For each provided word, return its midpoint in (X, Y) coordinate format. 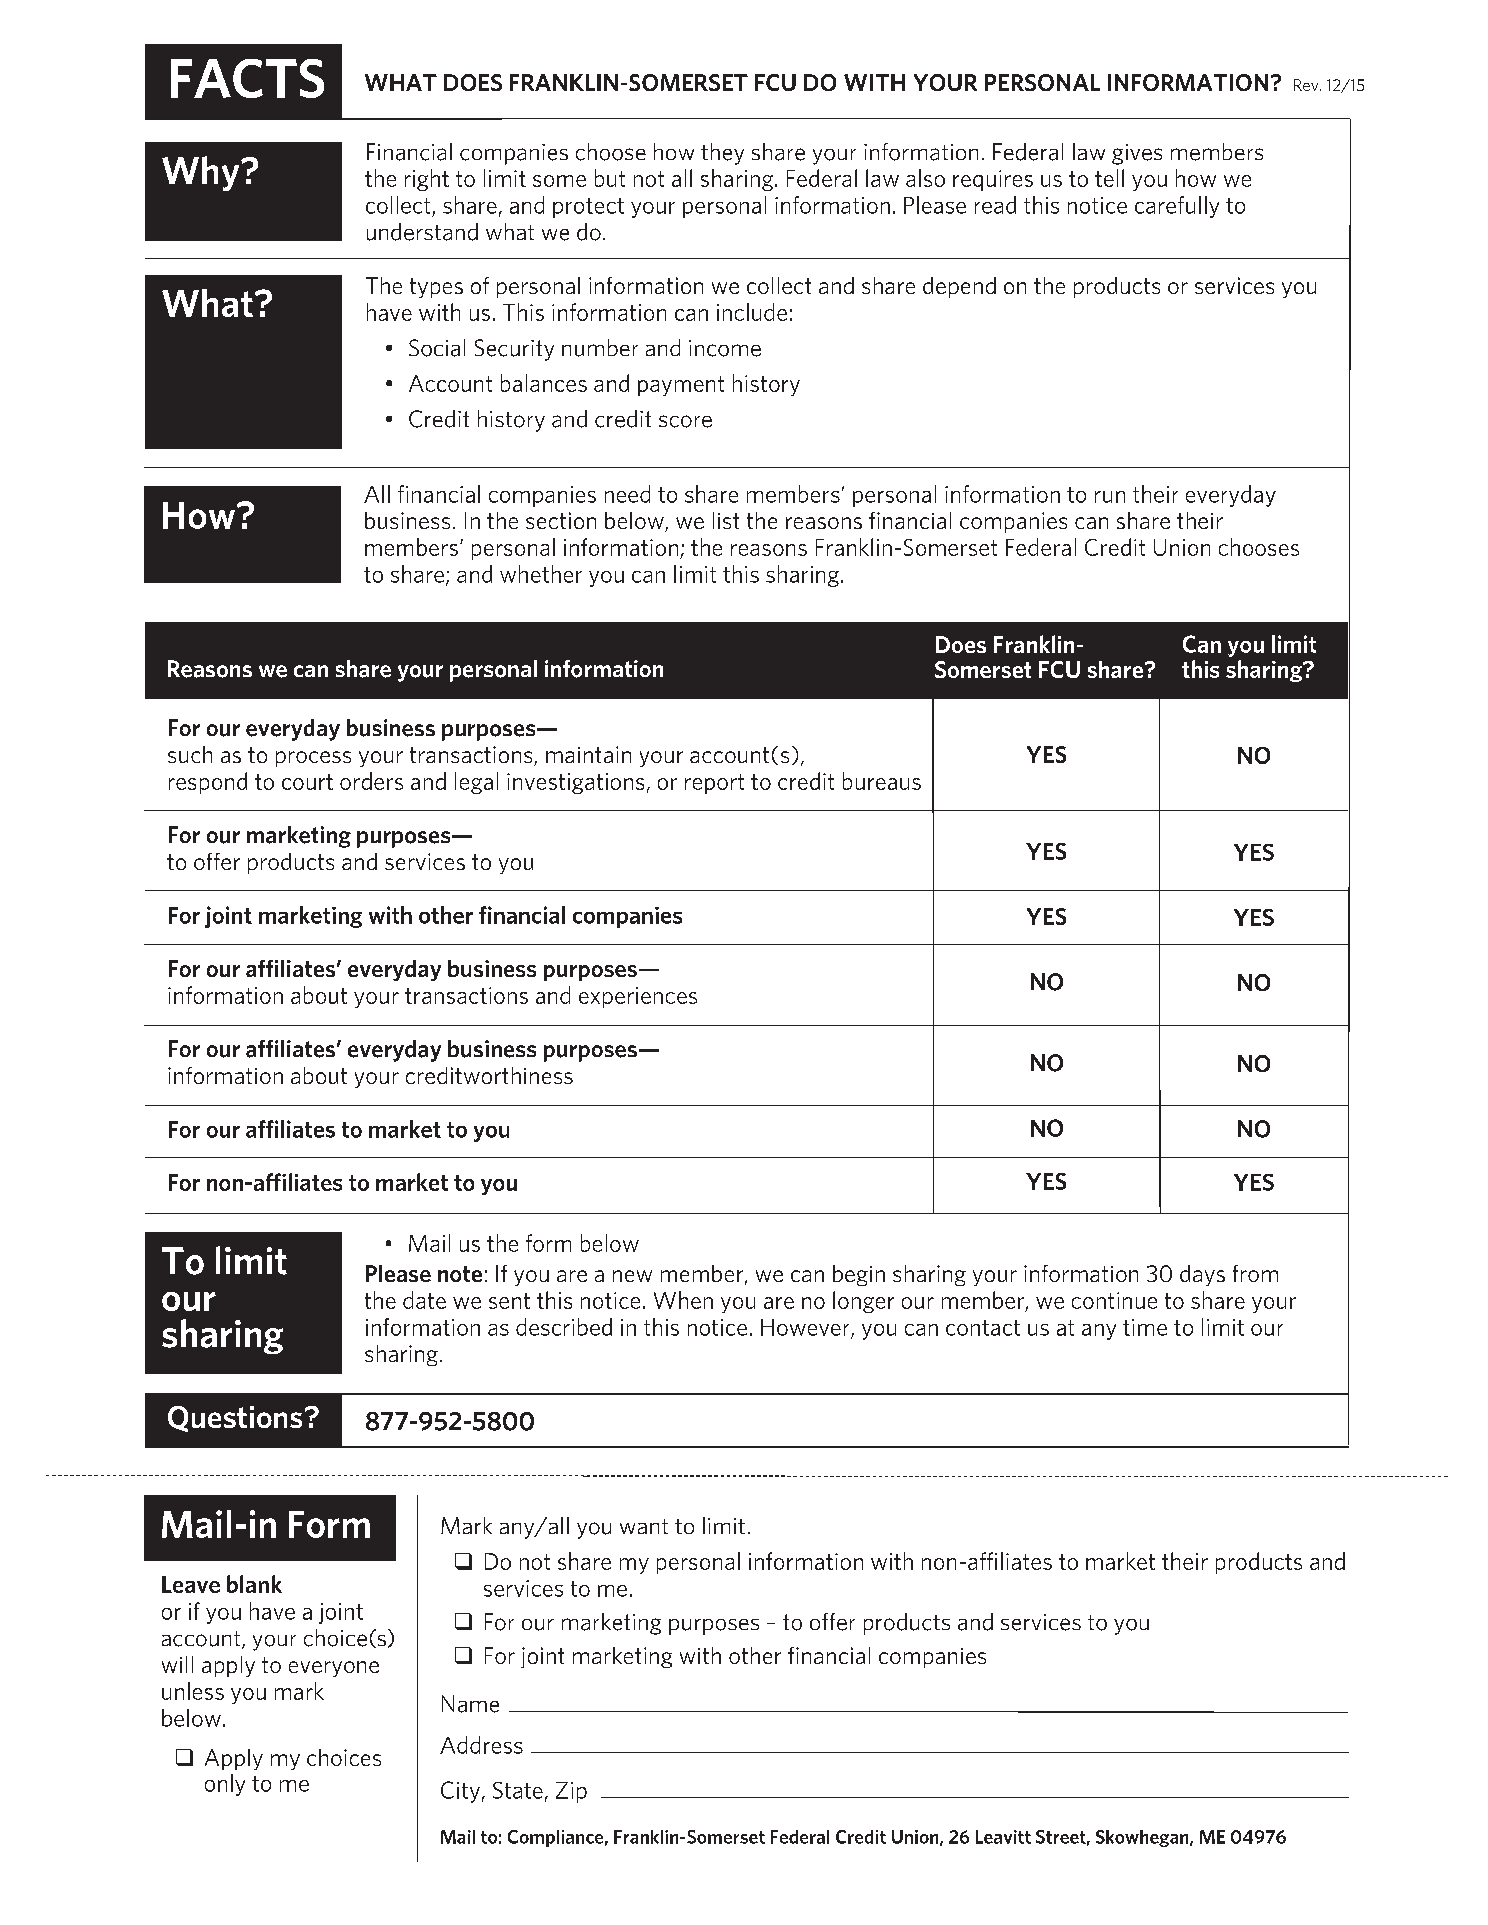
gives (1137, 154)
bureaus (882, 781)
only (225, 1785)
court (307, 782)
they (722, 154)
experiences (638, 997)
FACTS (247, 78)
